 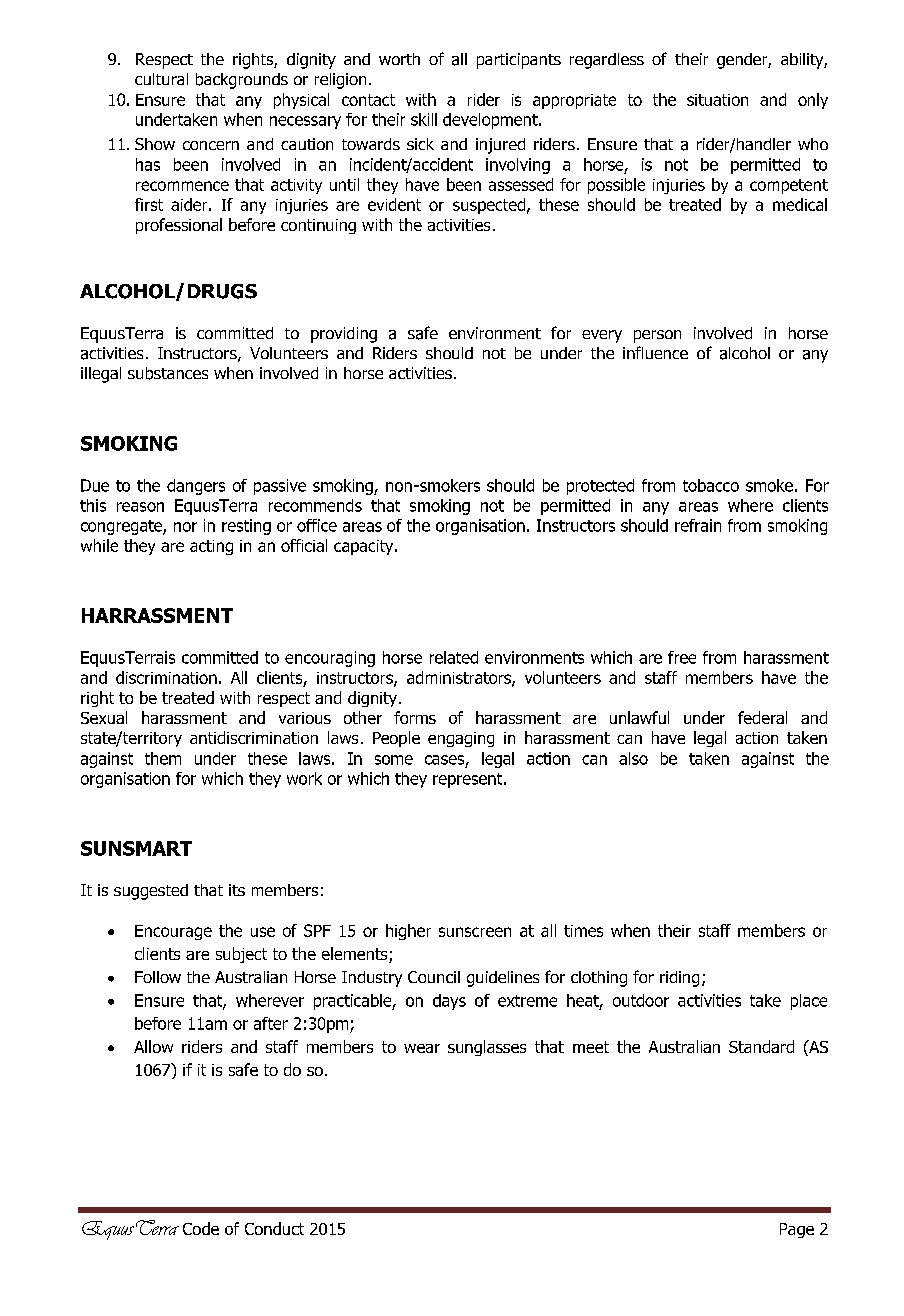 I want to click on cultural, so click(x=161, y=79).
